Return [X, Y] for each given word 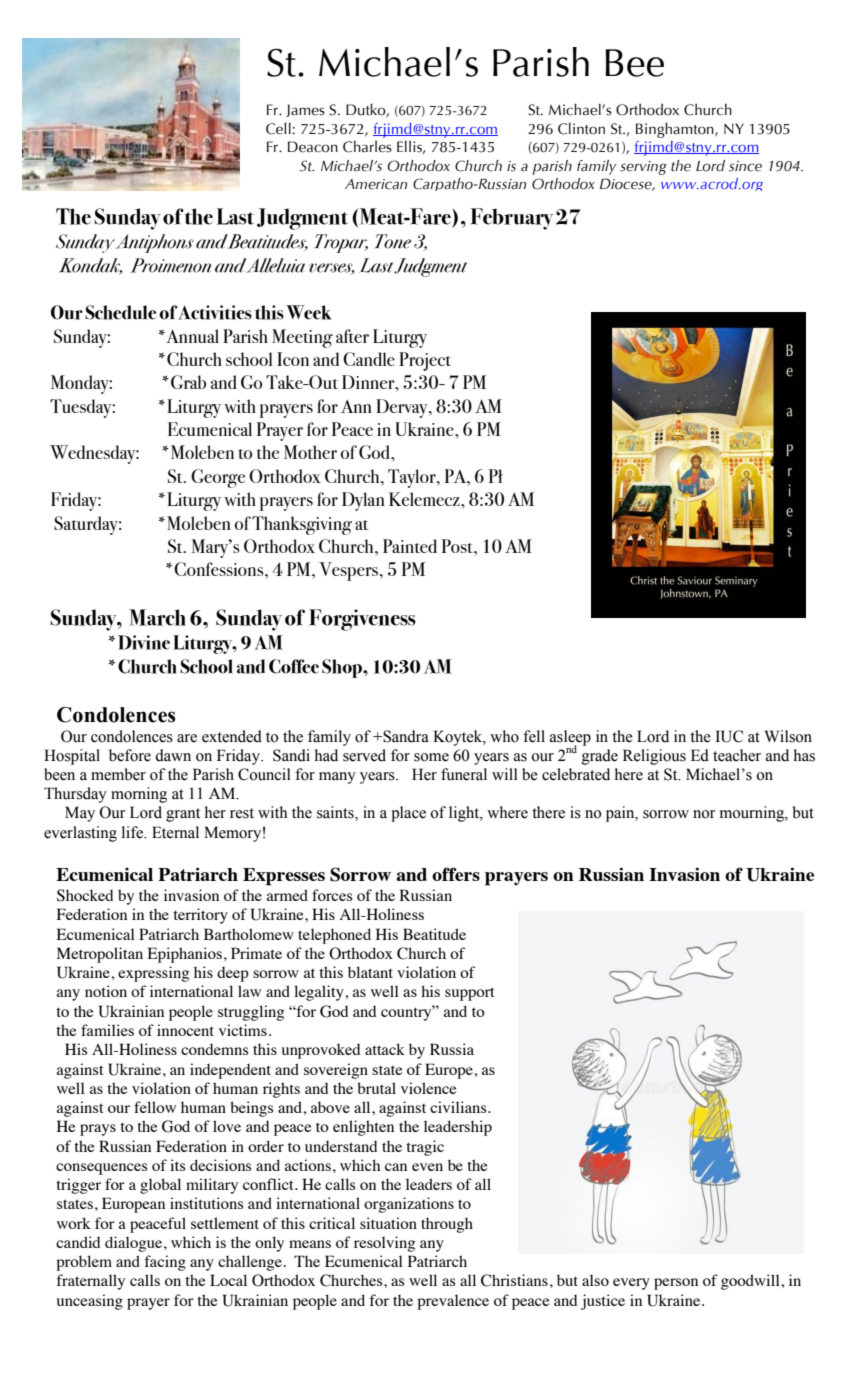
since [745, 166]
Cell [278, 128]
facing [165, 1263]
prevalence [453, 1302]
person [676, 1284]
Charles [367, 146]
